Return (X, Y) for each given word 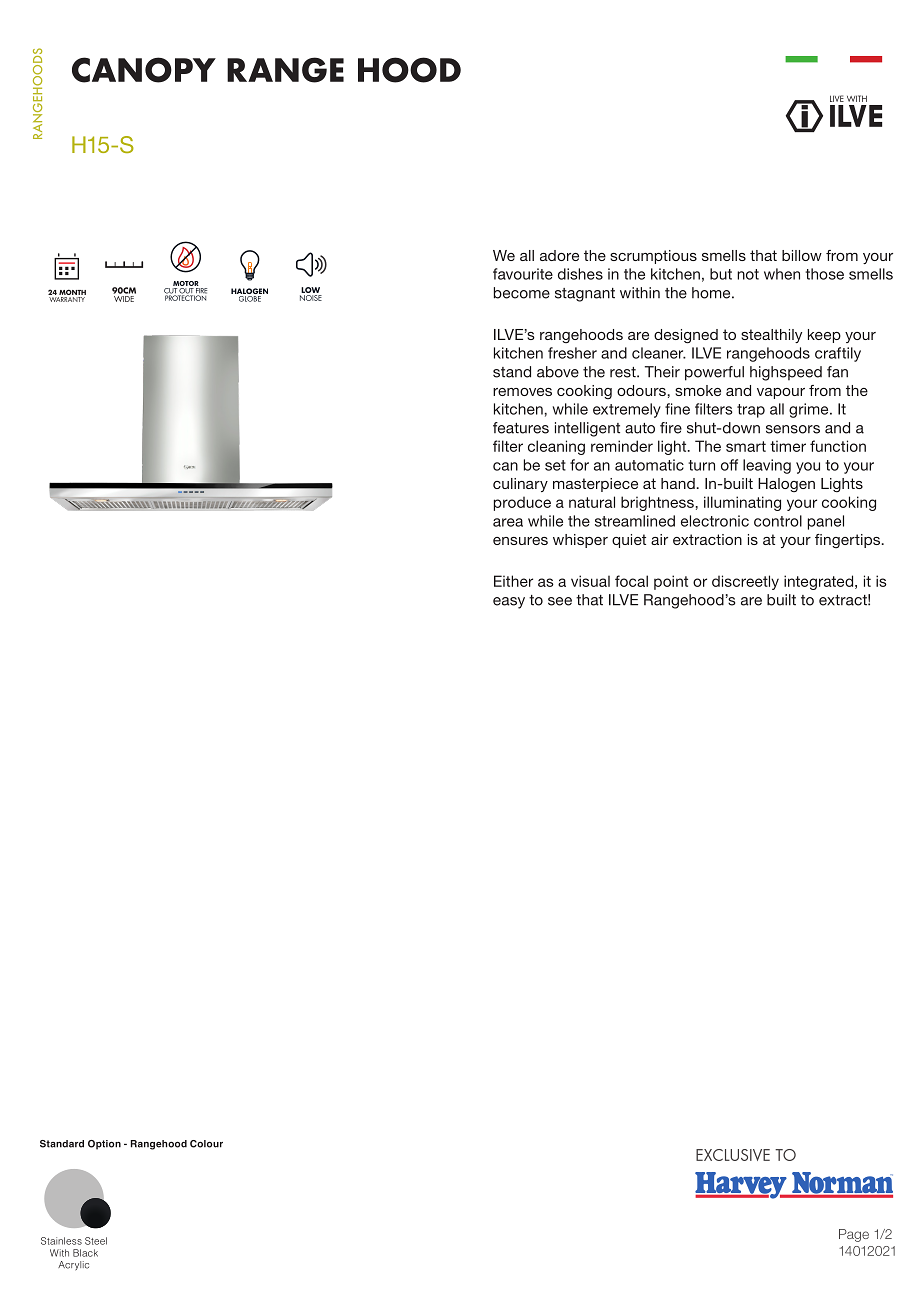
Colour (206, 1144)
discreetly (745, 582)
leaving (767, 466)
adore (559, 255)
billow (802, 255)
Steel (96, 1241)
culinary (520, 485)
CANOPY (144, 70)
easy (509, 603)
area (508, 522)
